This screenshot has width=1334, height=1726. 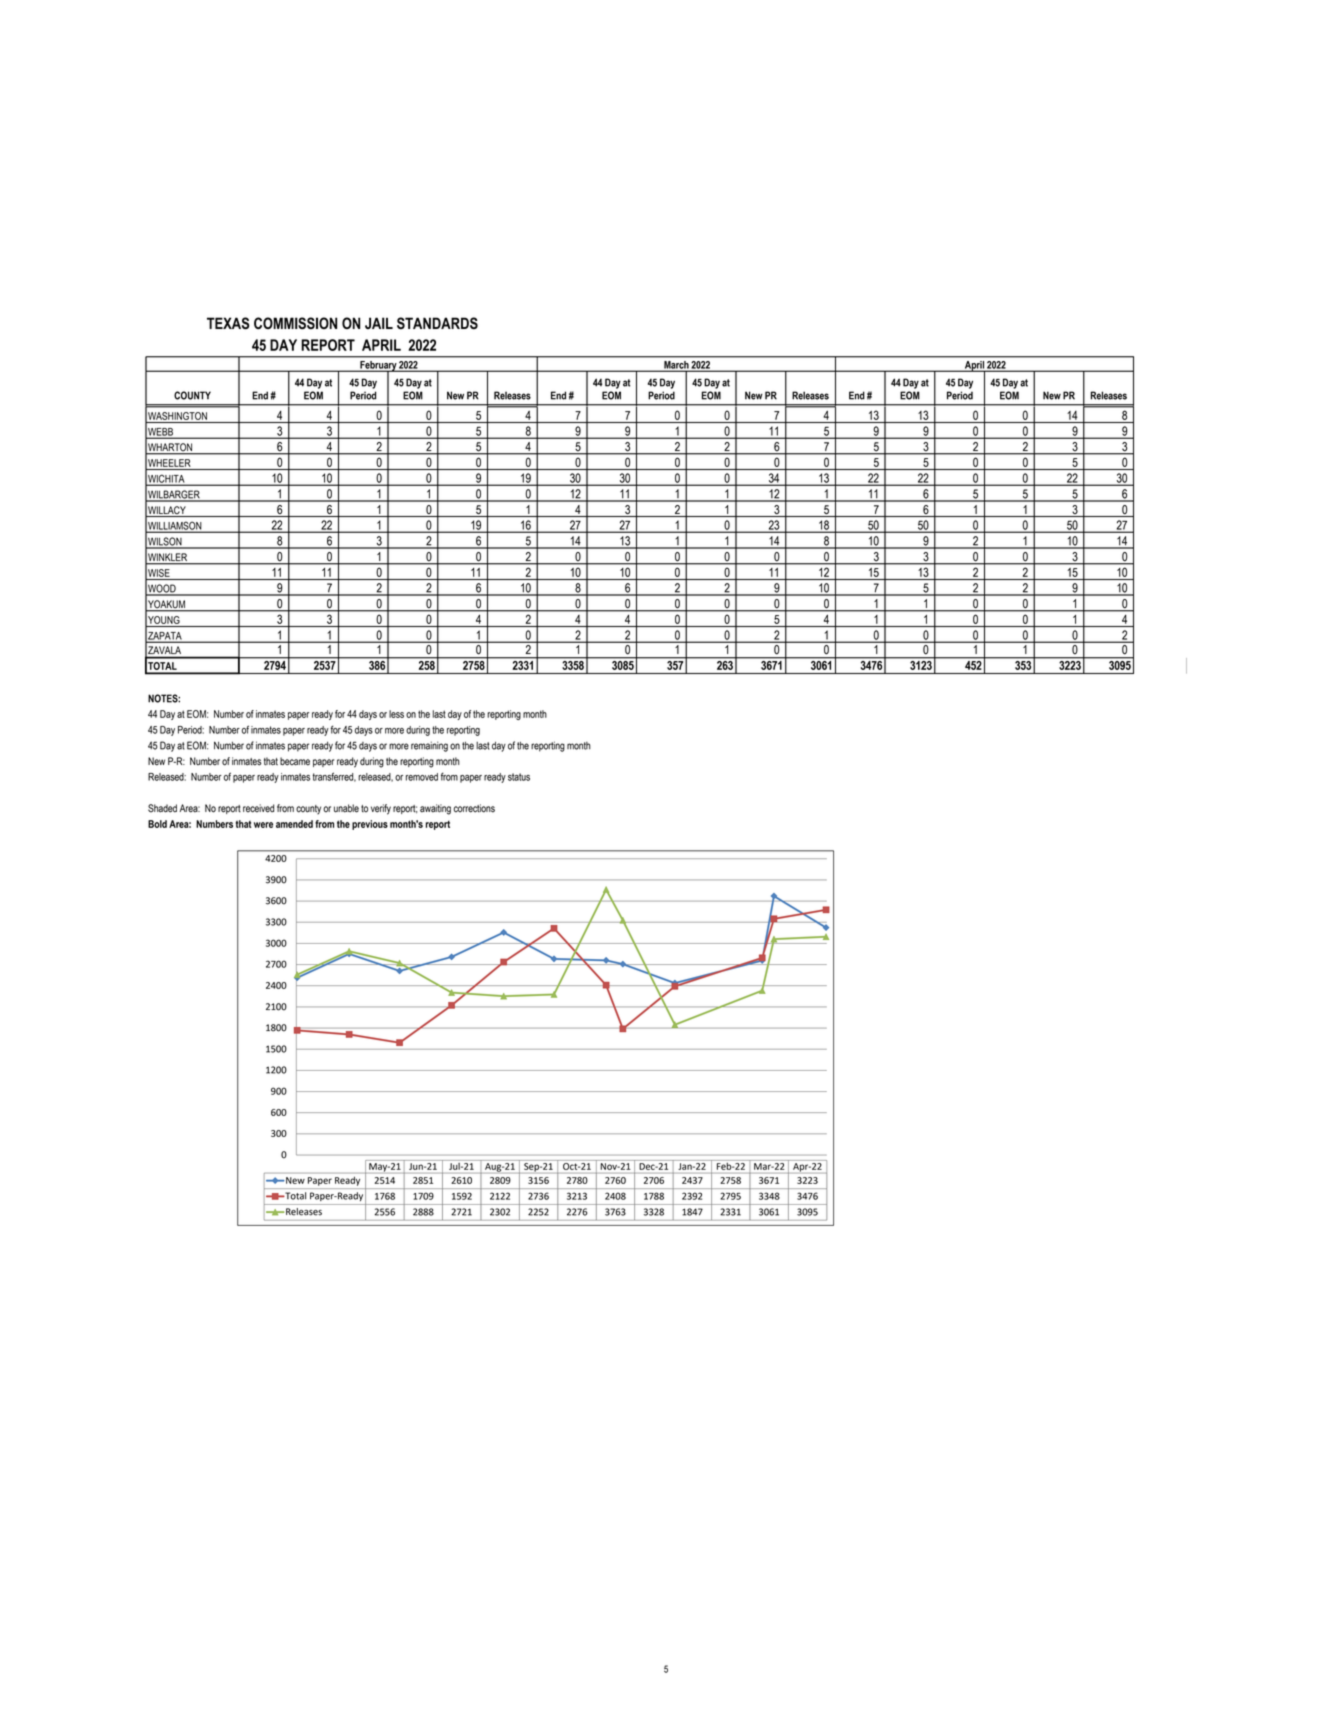 What do you see at coordinates (396, 714) in the screenshot?
I see `less` at bounding box center [396, 714].
